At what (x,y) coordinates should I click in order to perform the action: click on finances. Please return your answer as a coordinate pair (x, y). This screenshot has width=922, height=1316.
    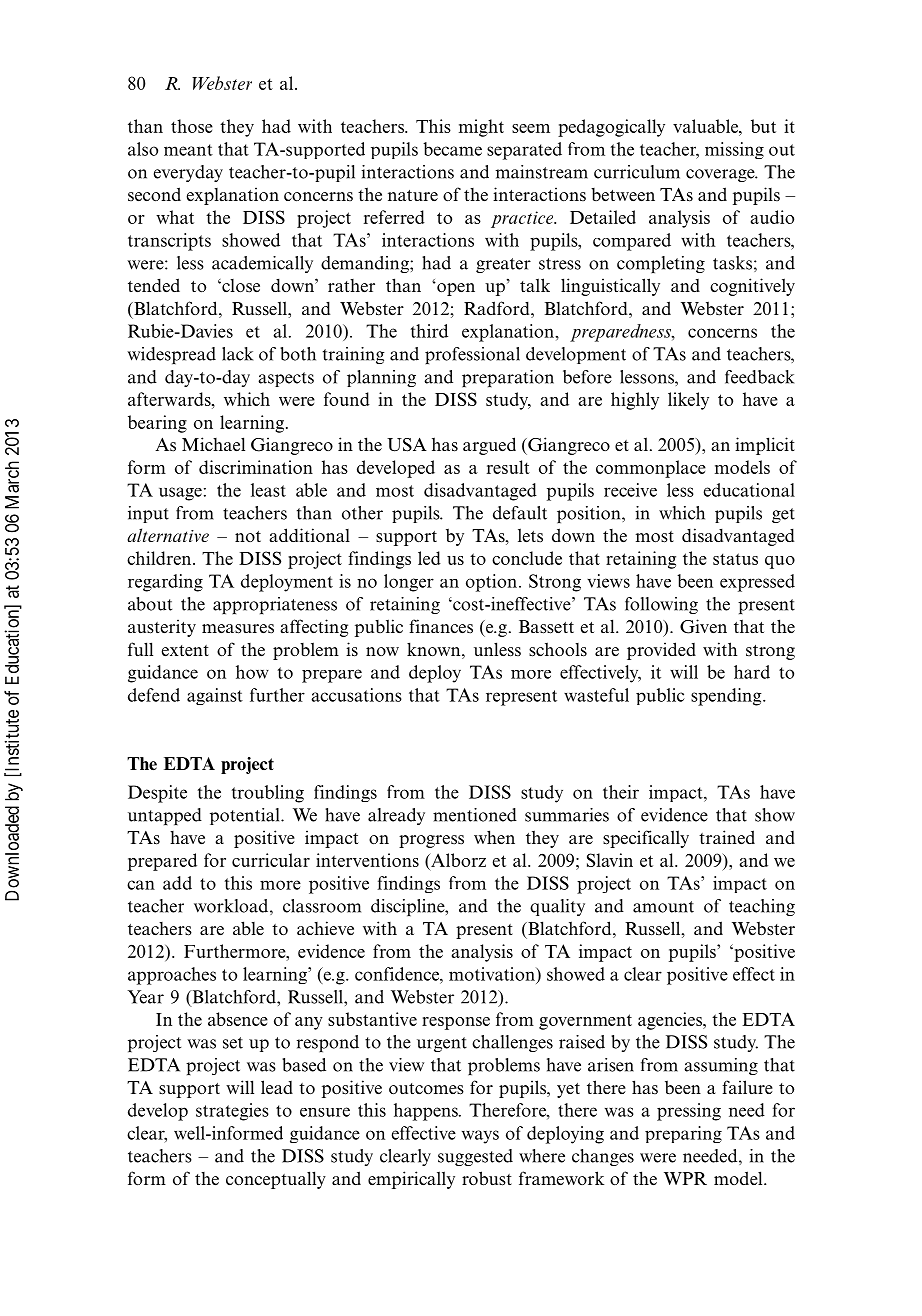
    Looking at the image, I should click on (441, 626).
